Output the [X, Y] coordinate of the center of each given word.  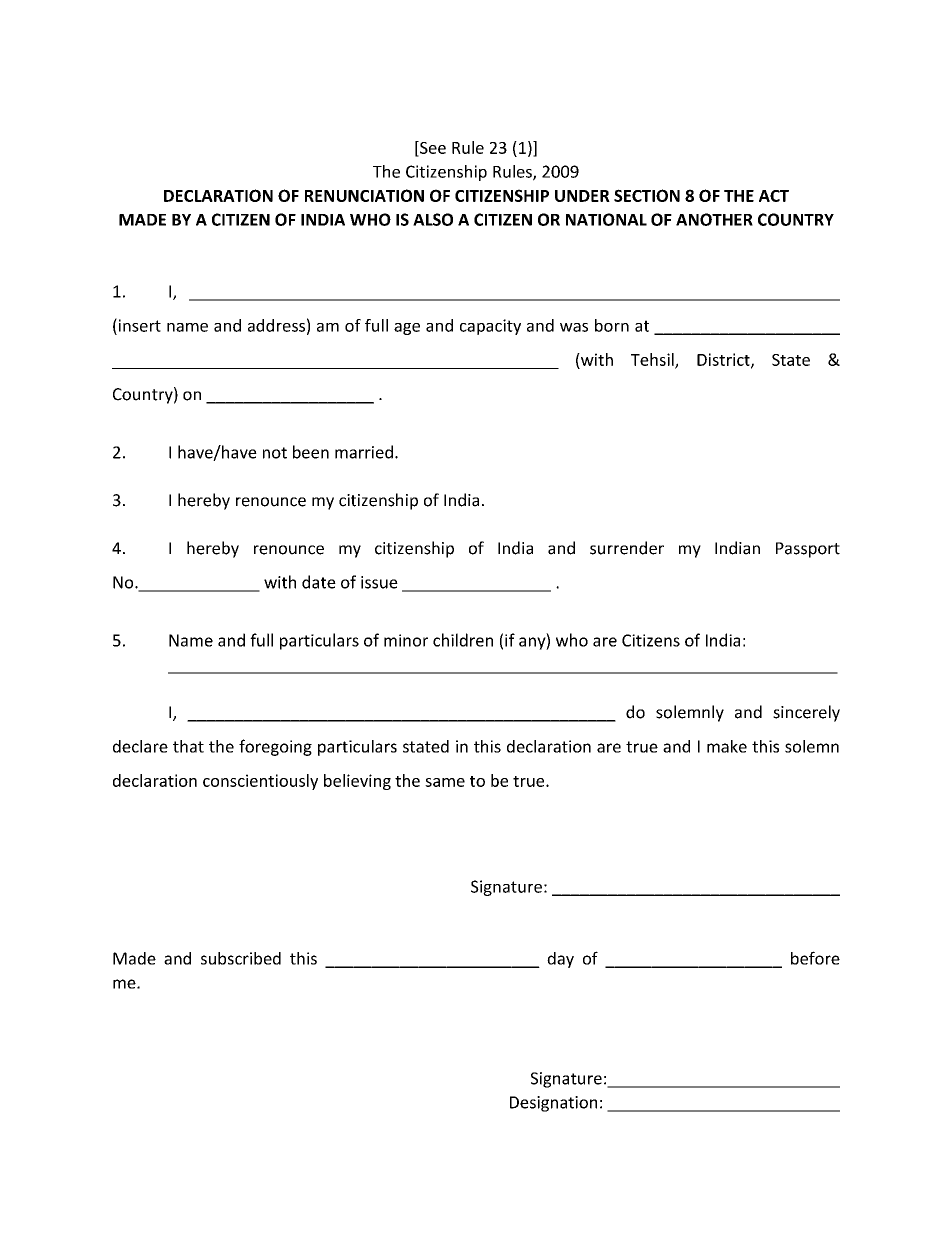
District [724, 360]
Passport [808, 550]
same [445, 782]
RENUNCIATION [364, 195]
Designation [553, 1104]
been [311, 452]
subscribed [241, 958]
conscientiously [260, 782]
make [727, 746]
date [319, 582]
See [432, 148]
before [815, 958]
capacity [490, 327]
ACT [774, 196]
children [463, 640]
